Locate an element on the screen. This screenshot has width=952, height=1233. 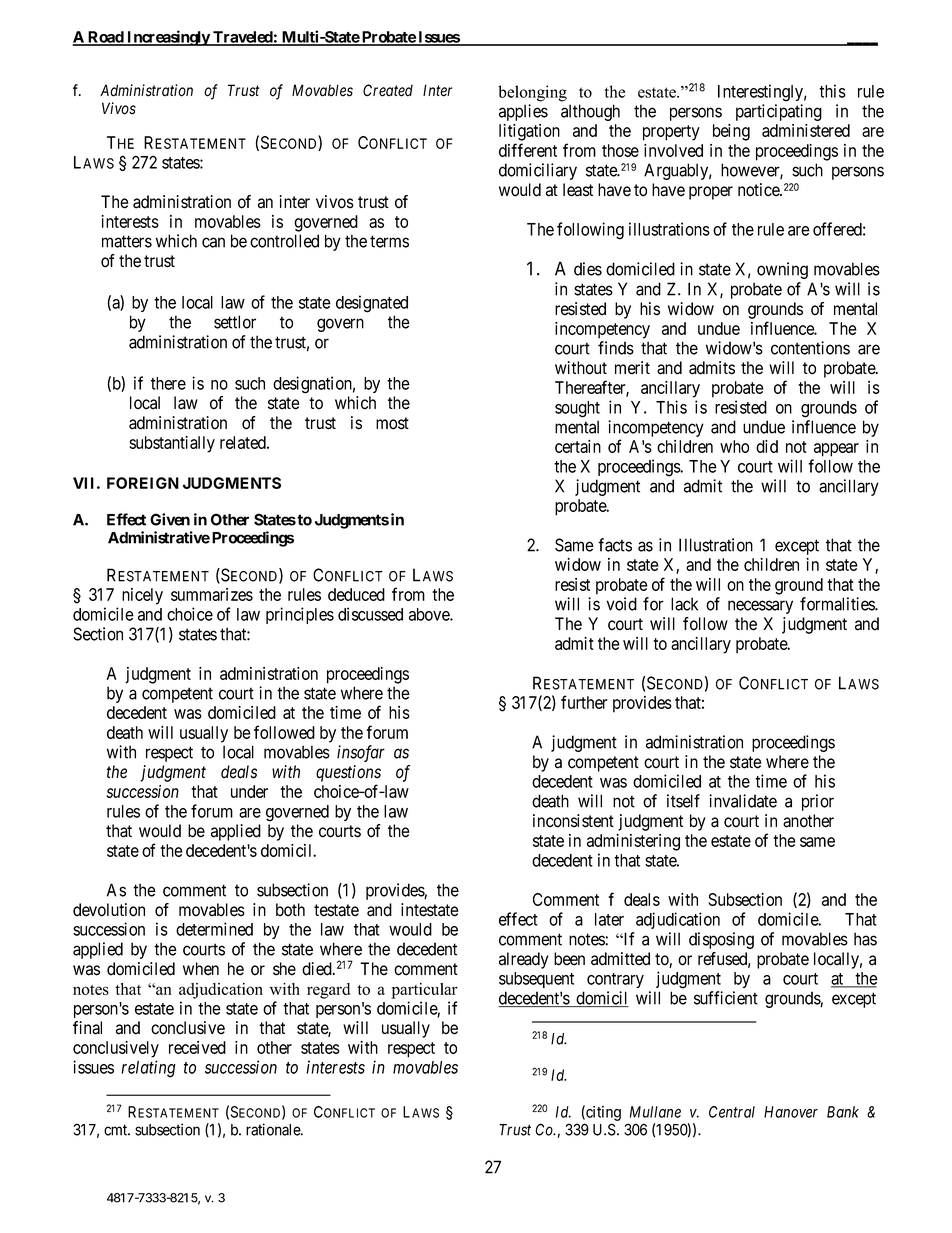
invalidate is located at coordinates (743, 801).
